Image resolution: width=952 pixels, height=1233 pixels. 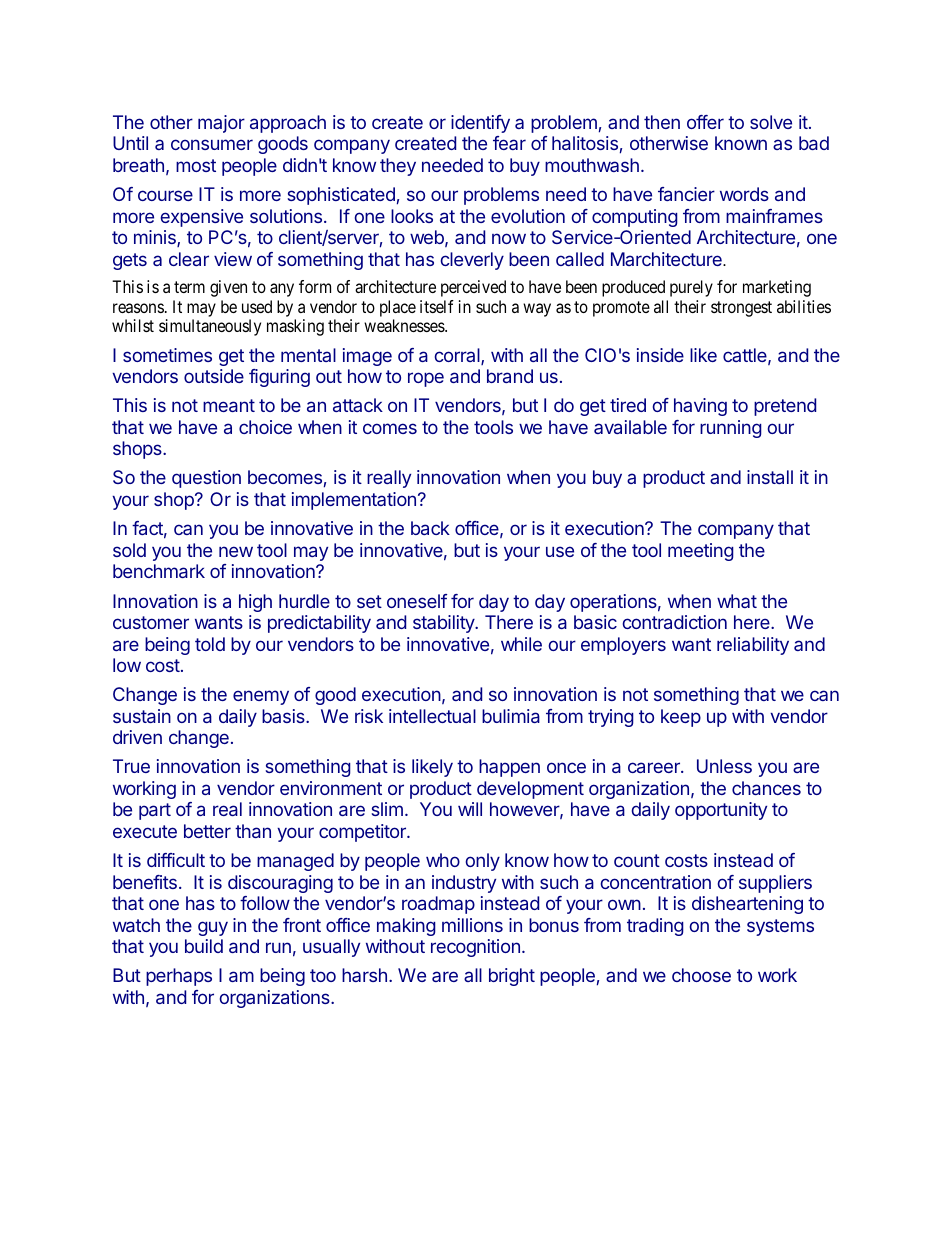 What do you see at coordinates (229, 405) in the screenshot?
I see `meant` at bounding box center [229, 405].
